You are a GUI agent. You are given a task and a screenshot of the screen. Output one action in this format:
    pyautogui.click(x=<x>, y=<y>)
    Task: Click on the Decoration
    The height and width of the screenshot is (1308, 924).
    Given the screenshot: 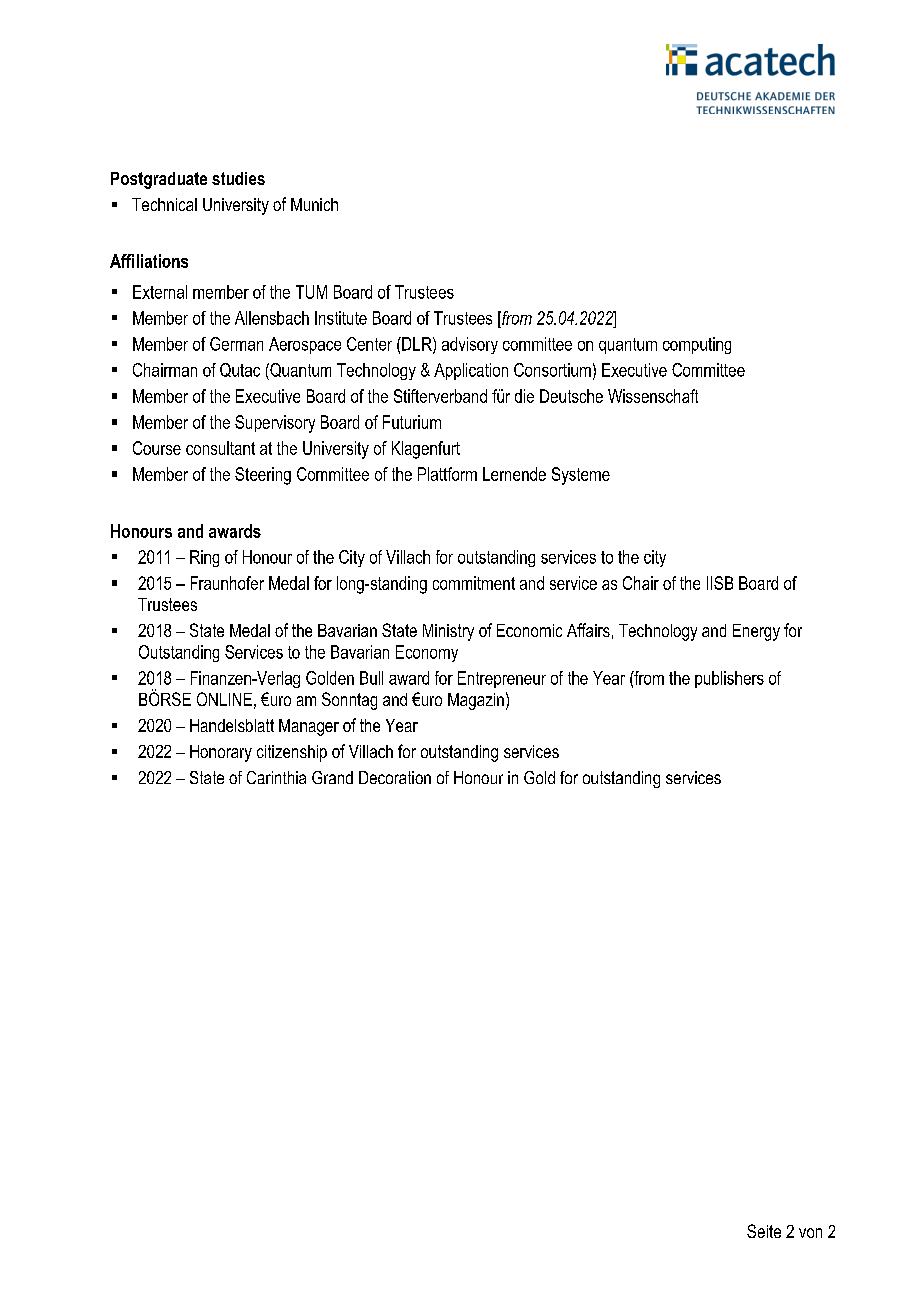 What is the action you would take?
    pyautogui.click(x=395, y=777)
